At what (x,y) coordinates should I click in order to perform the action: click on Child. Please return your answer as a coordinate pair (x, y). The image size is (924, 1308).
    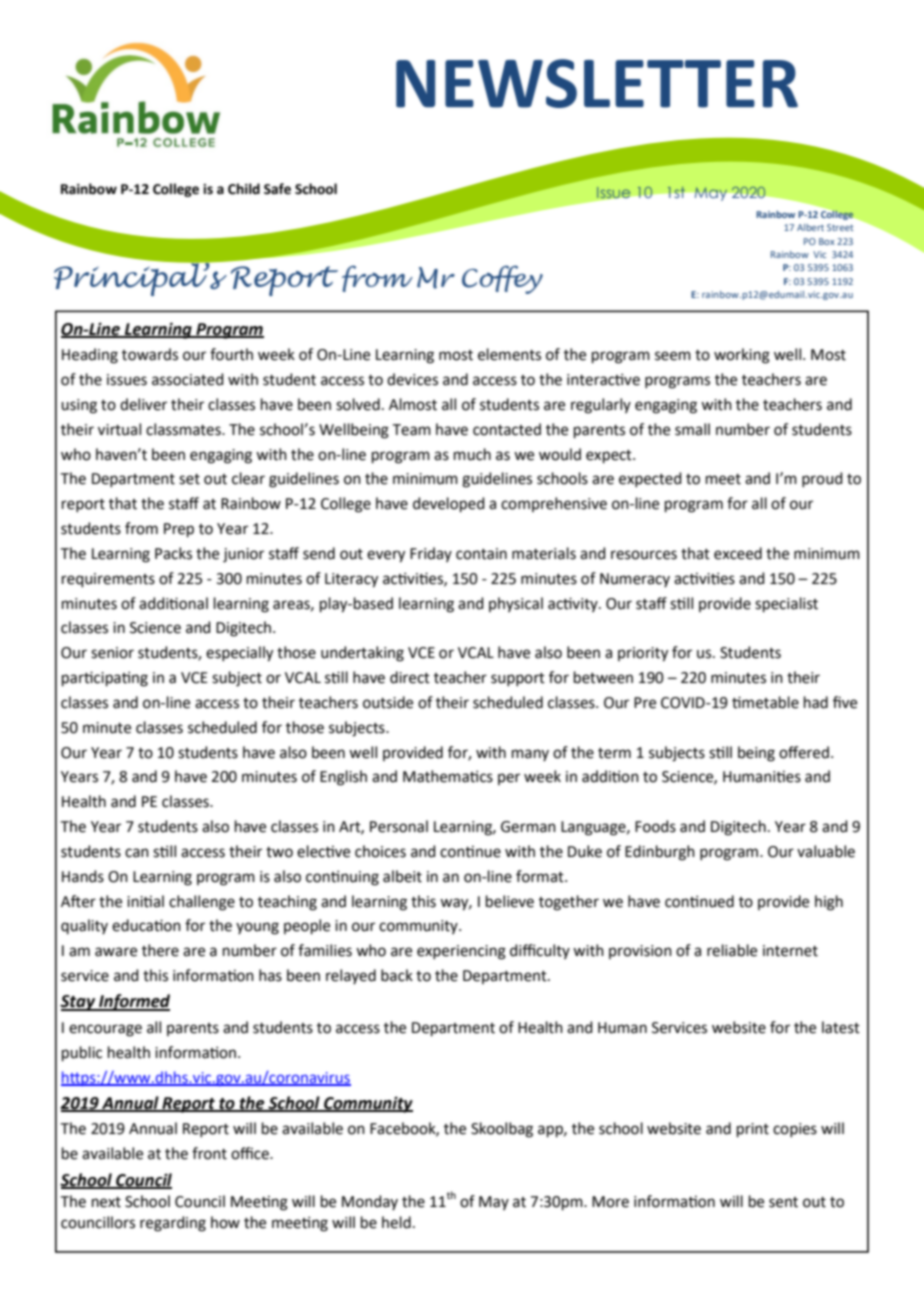
    Looking at the image, I should click on (244, 189).
